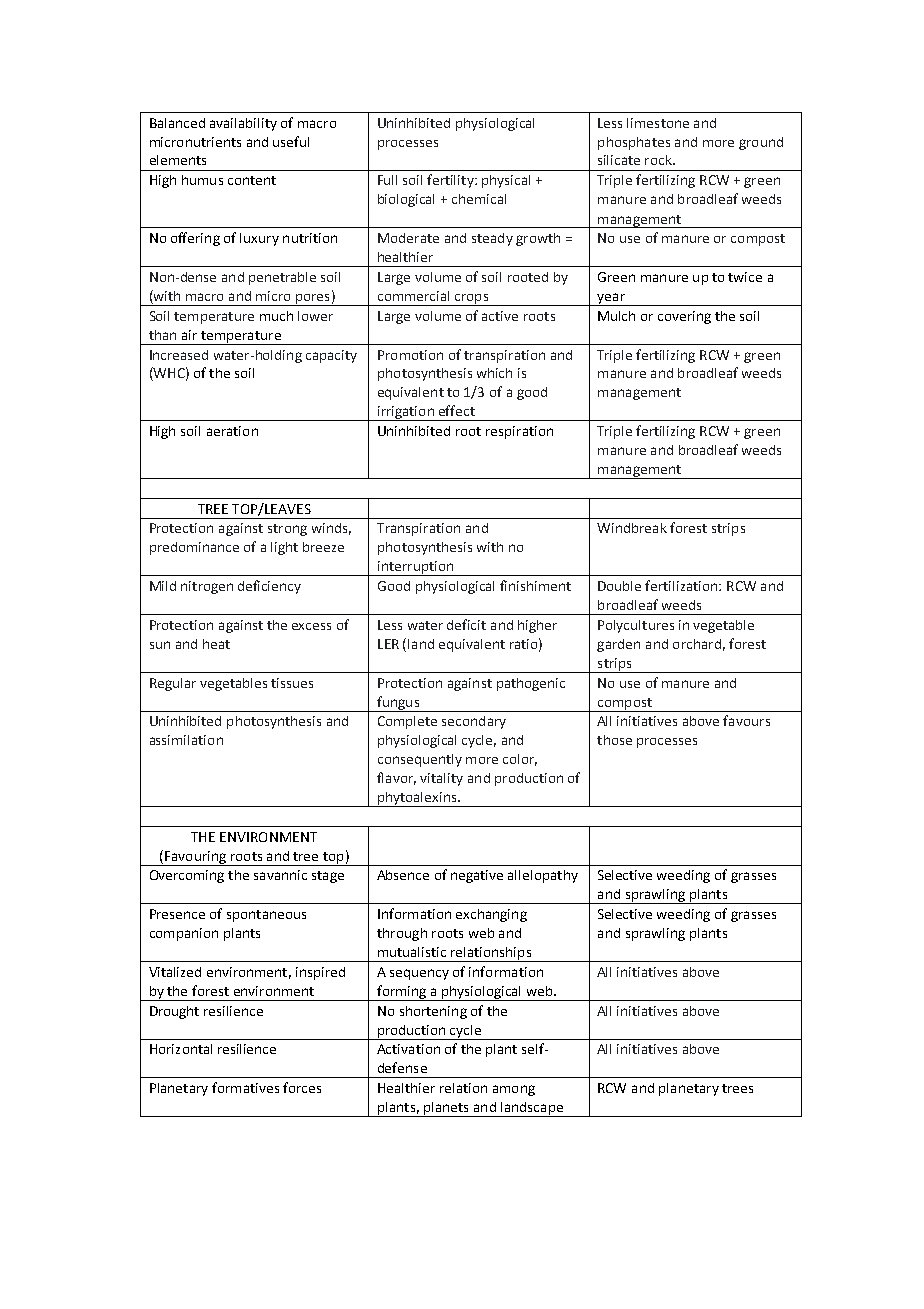  Describe the element at coordinates (466, 624) in the screenshot. I see `deficit` at that location.
